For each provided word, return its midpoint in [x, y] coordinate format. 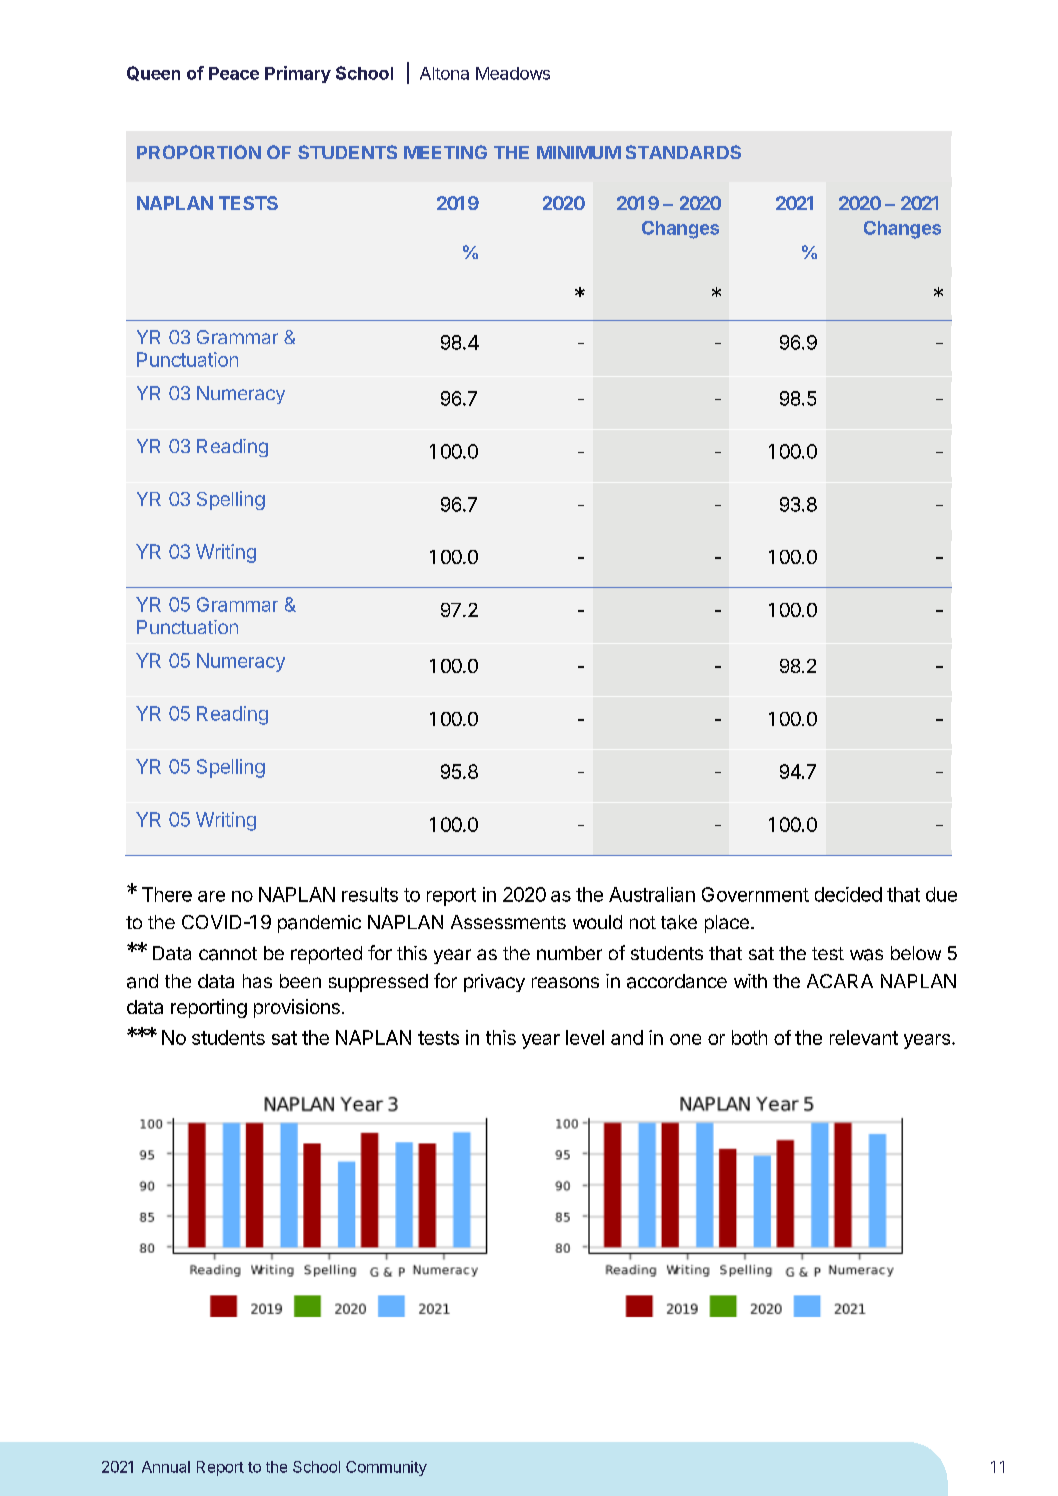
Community [386, 1468]
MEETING [445, 152]
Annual [166, 1467]
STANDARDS [683, 152]
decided [848, 894]
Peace [234, 73]
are [211, 896]
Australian [652, 894]
